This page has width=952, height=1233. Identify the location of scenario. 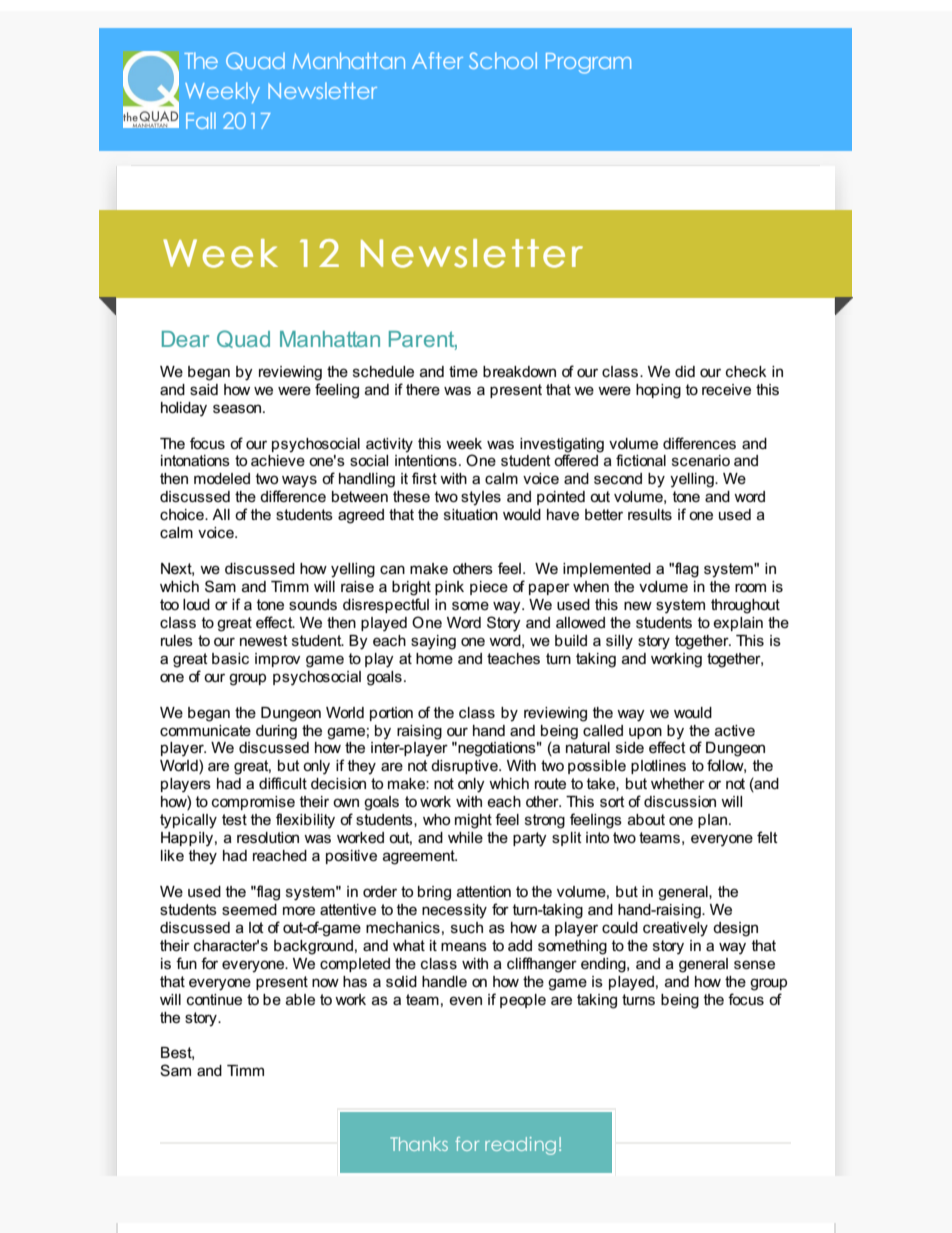
(701, 460).
